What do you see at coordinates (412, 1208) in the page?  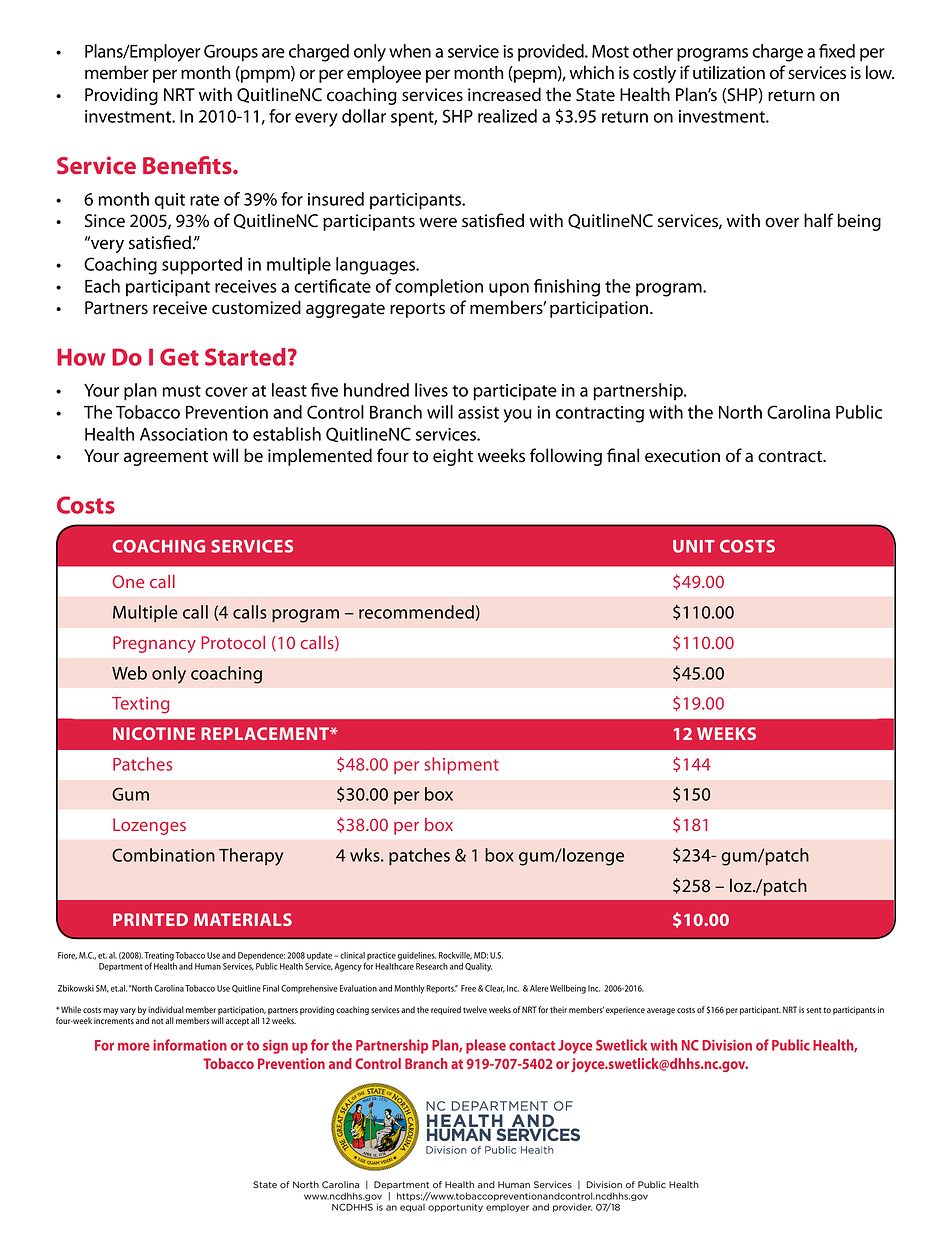 I see `equal` at bounding box center [412, 1208].
